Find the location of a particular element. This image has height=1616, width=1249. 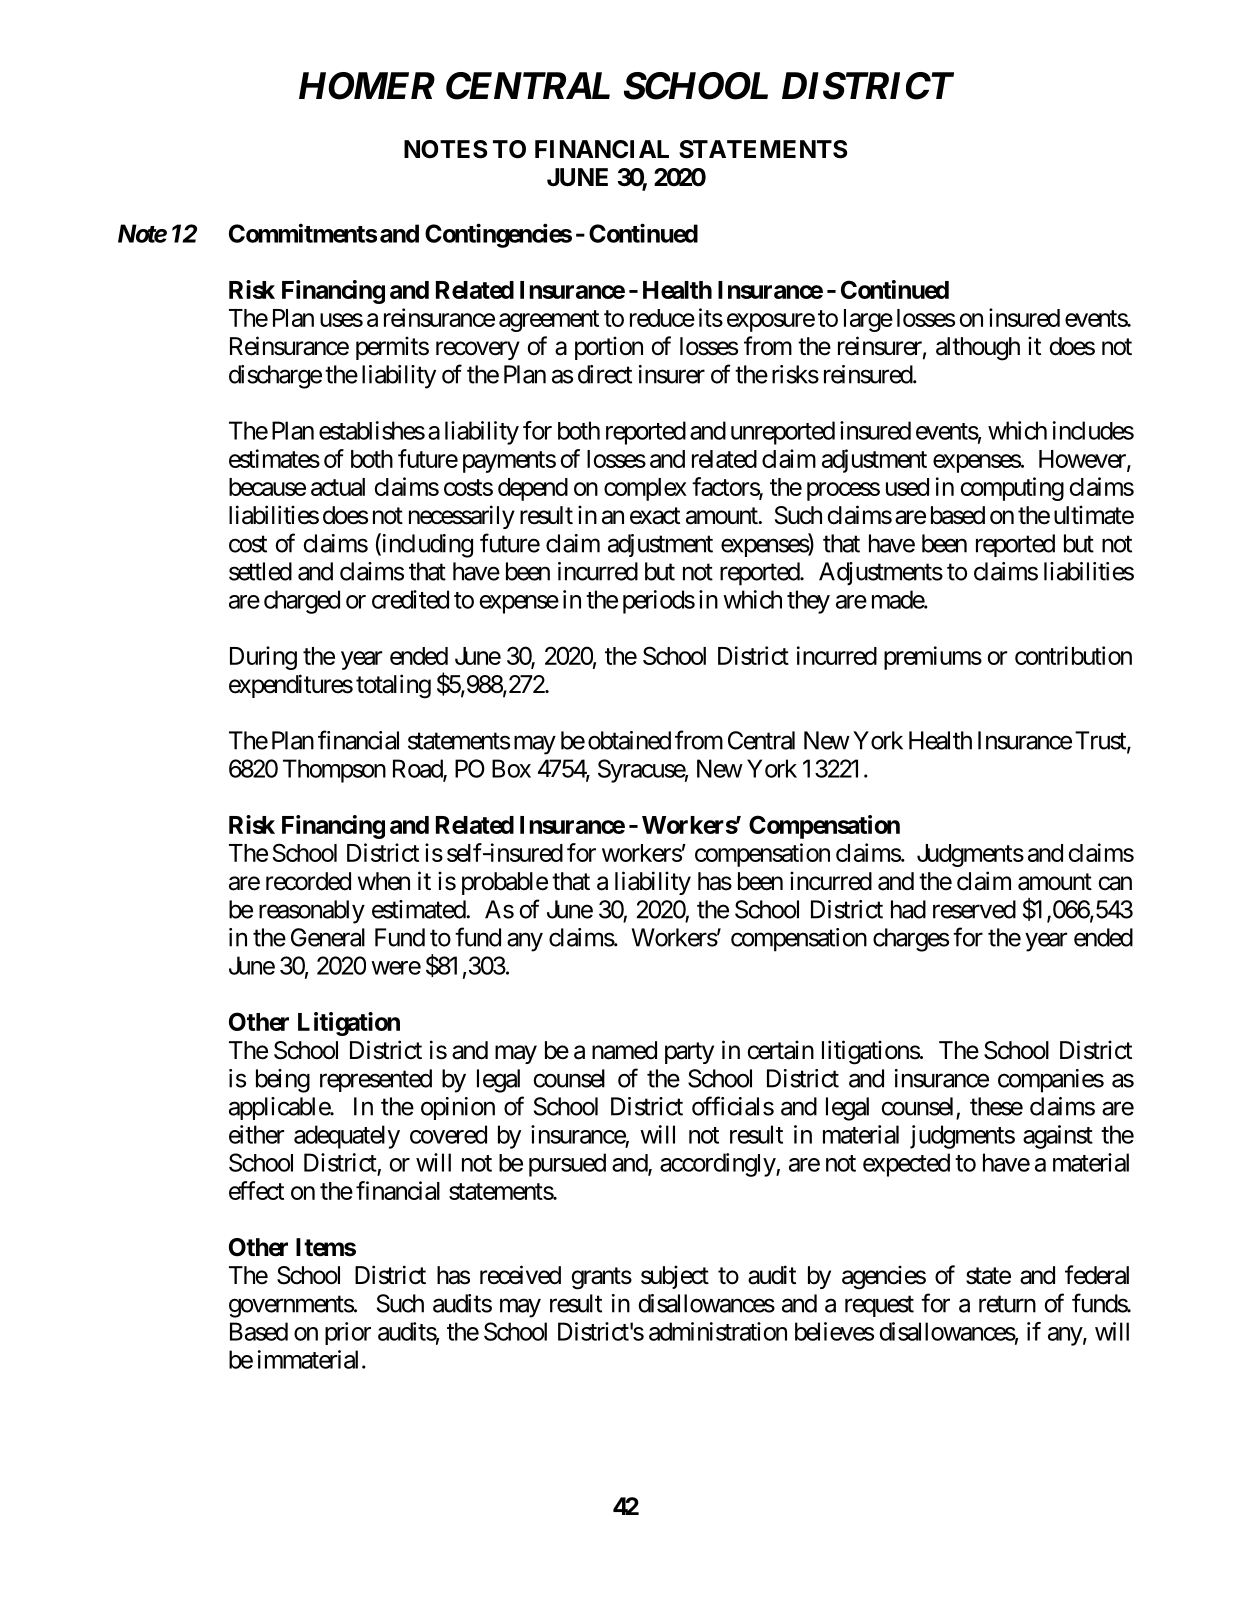

However is located at coordinates (1083, 460).
